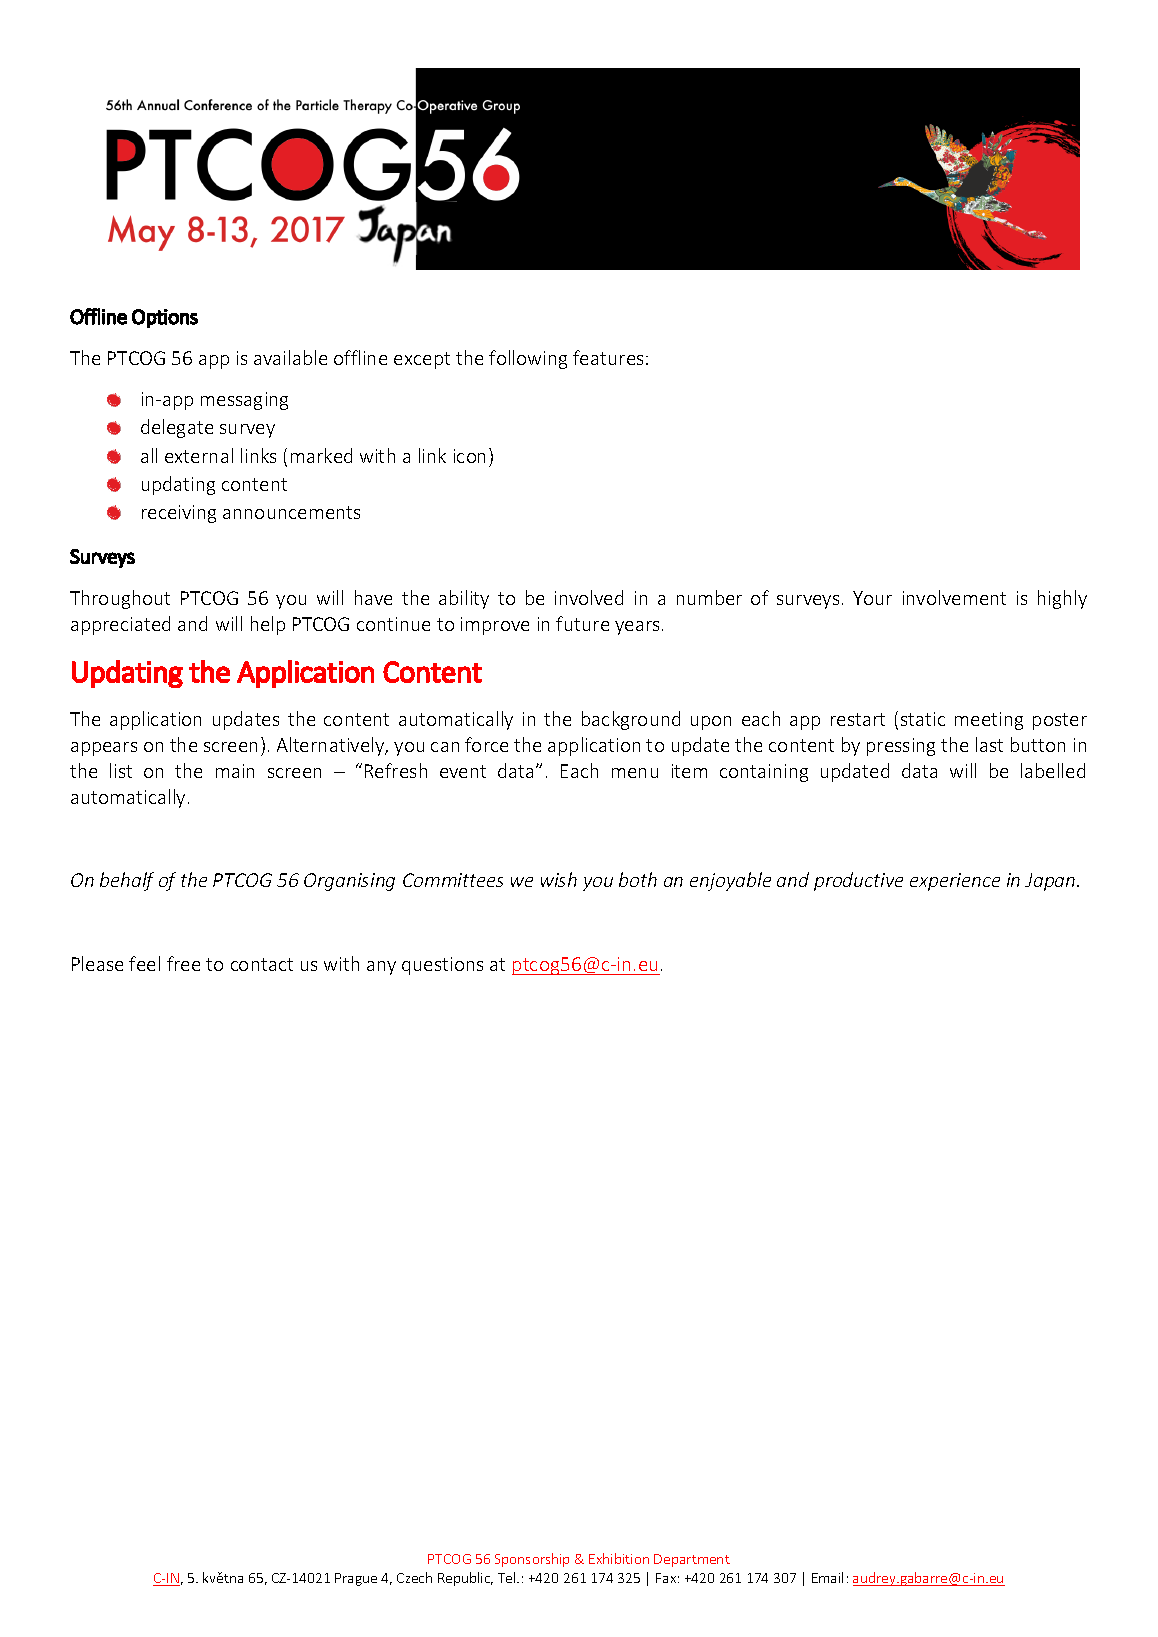 The image size is (1158, 1637). What do you see at coordinates (244, 401) in the screenshot?
I see `messaging` at bounding box center [244, 401].
